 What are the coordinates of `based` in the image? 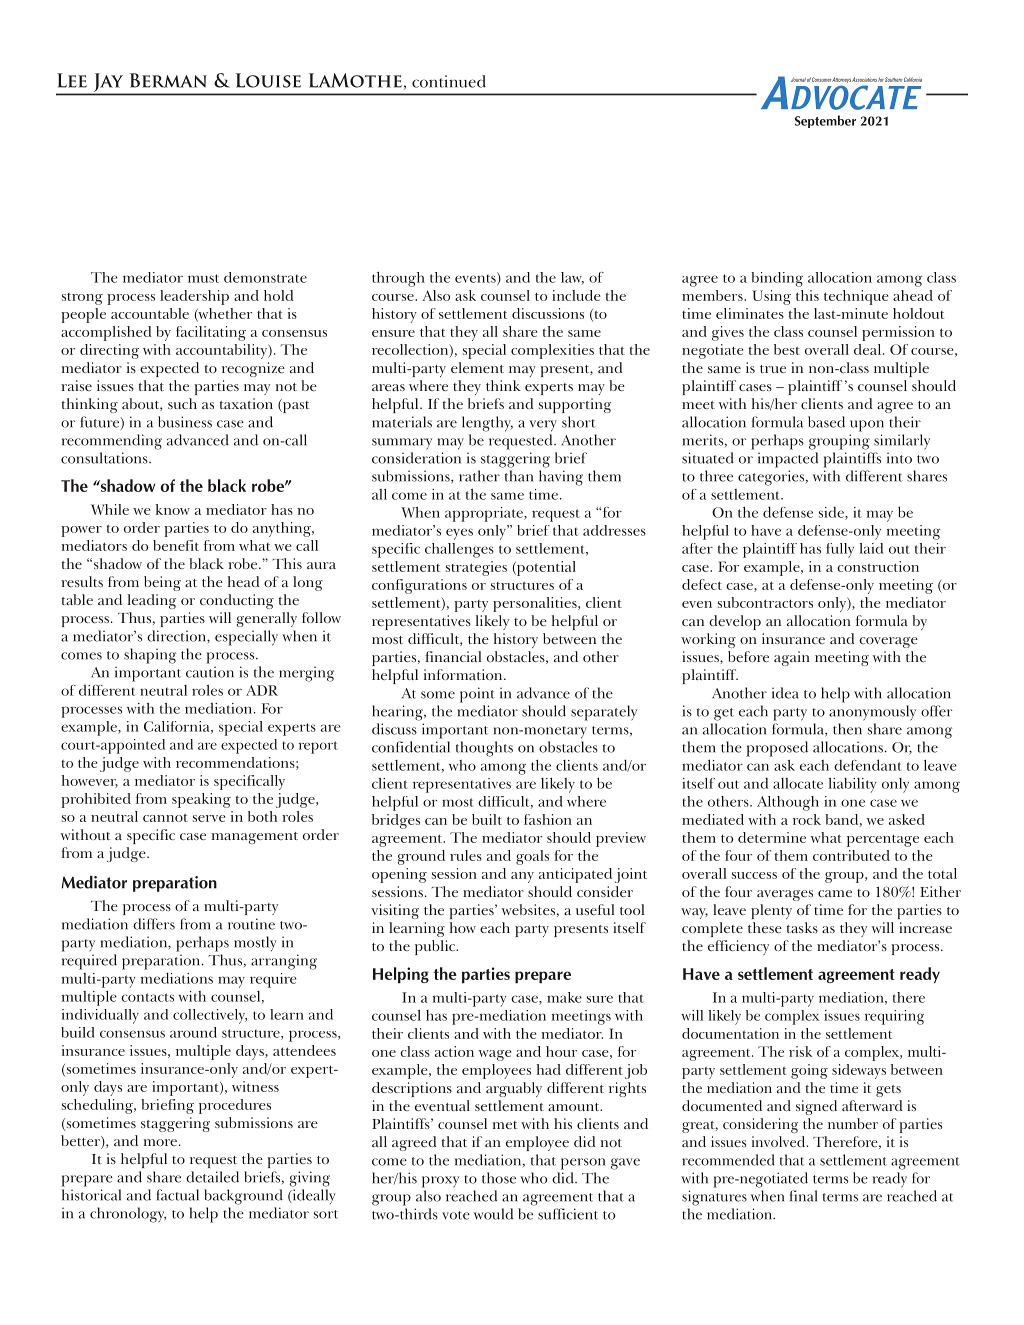 It's located at (826, 422).
